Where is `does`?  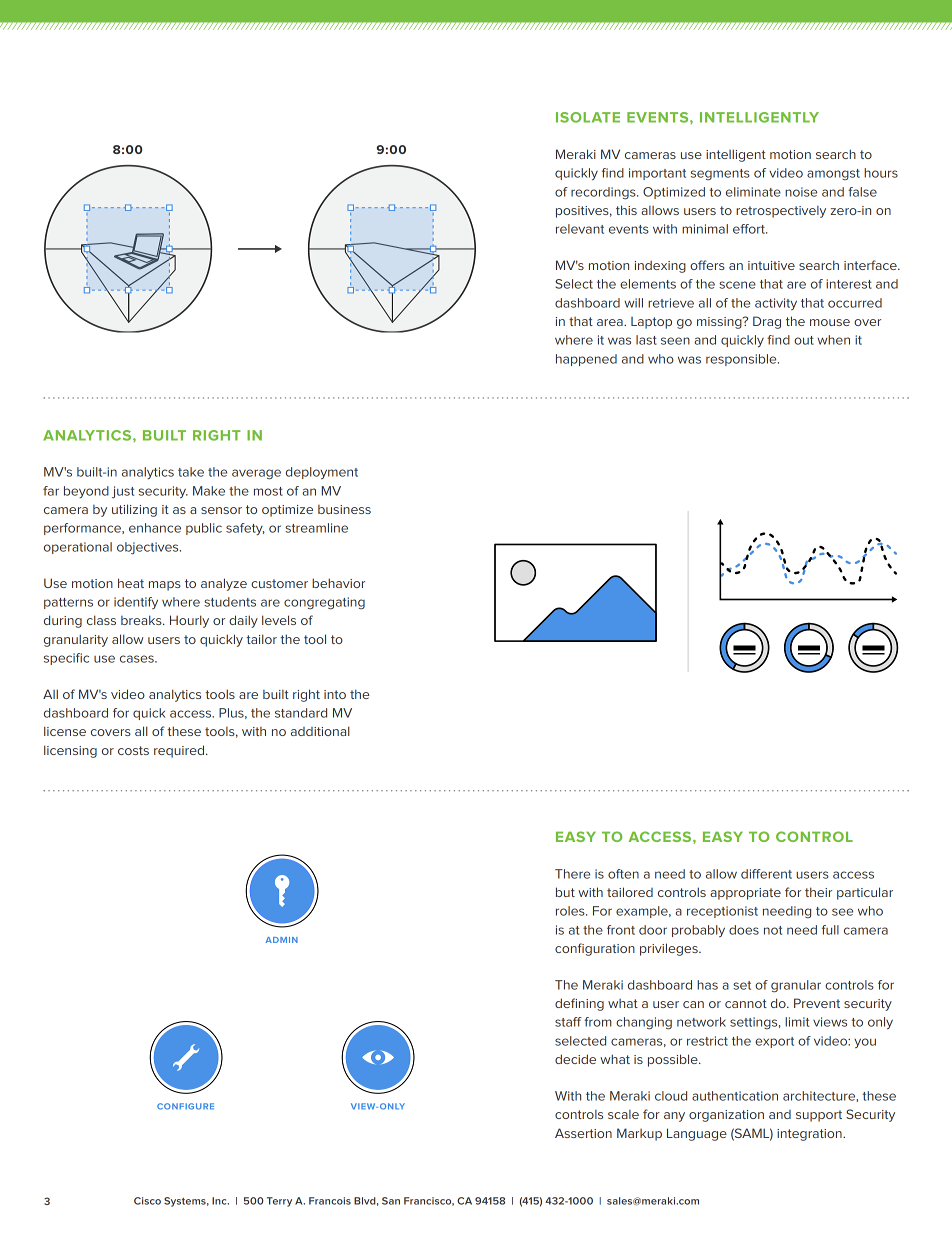 does is located at coordinates (744, 930).
